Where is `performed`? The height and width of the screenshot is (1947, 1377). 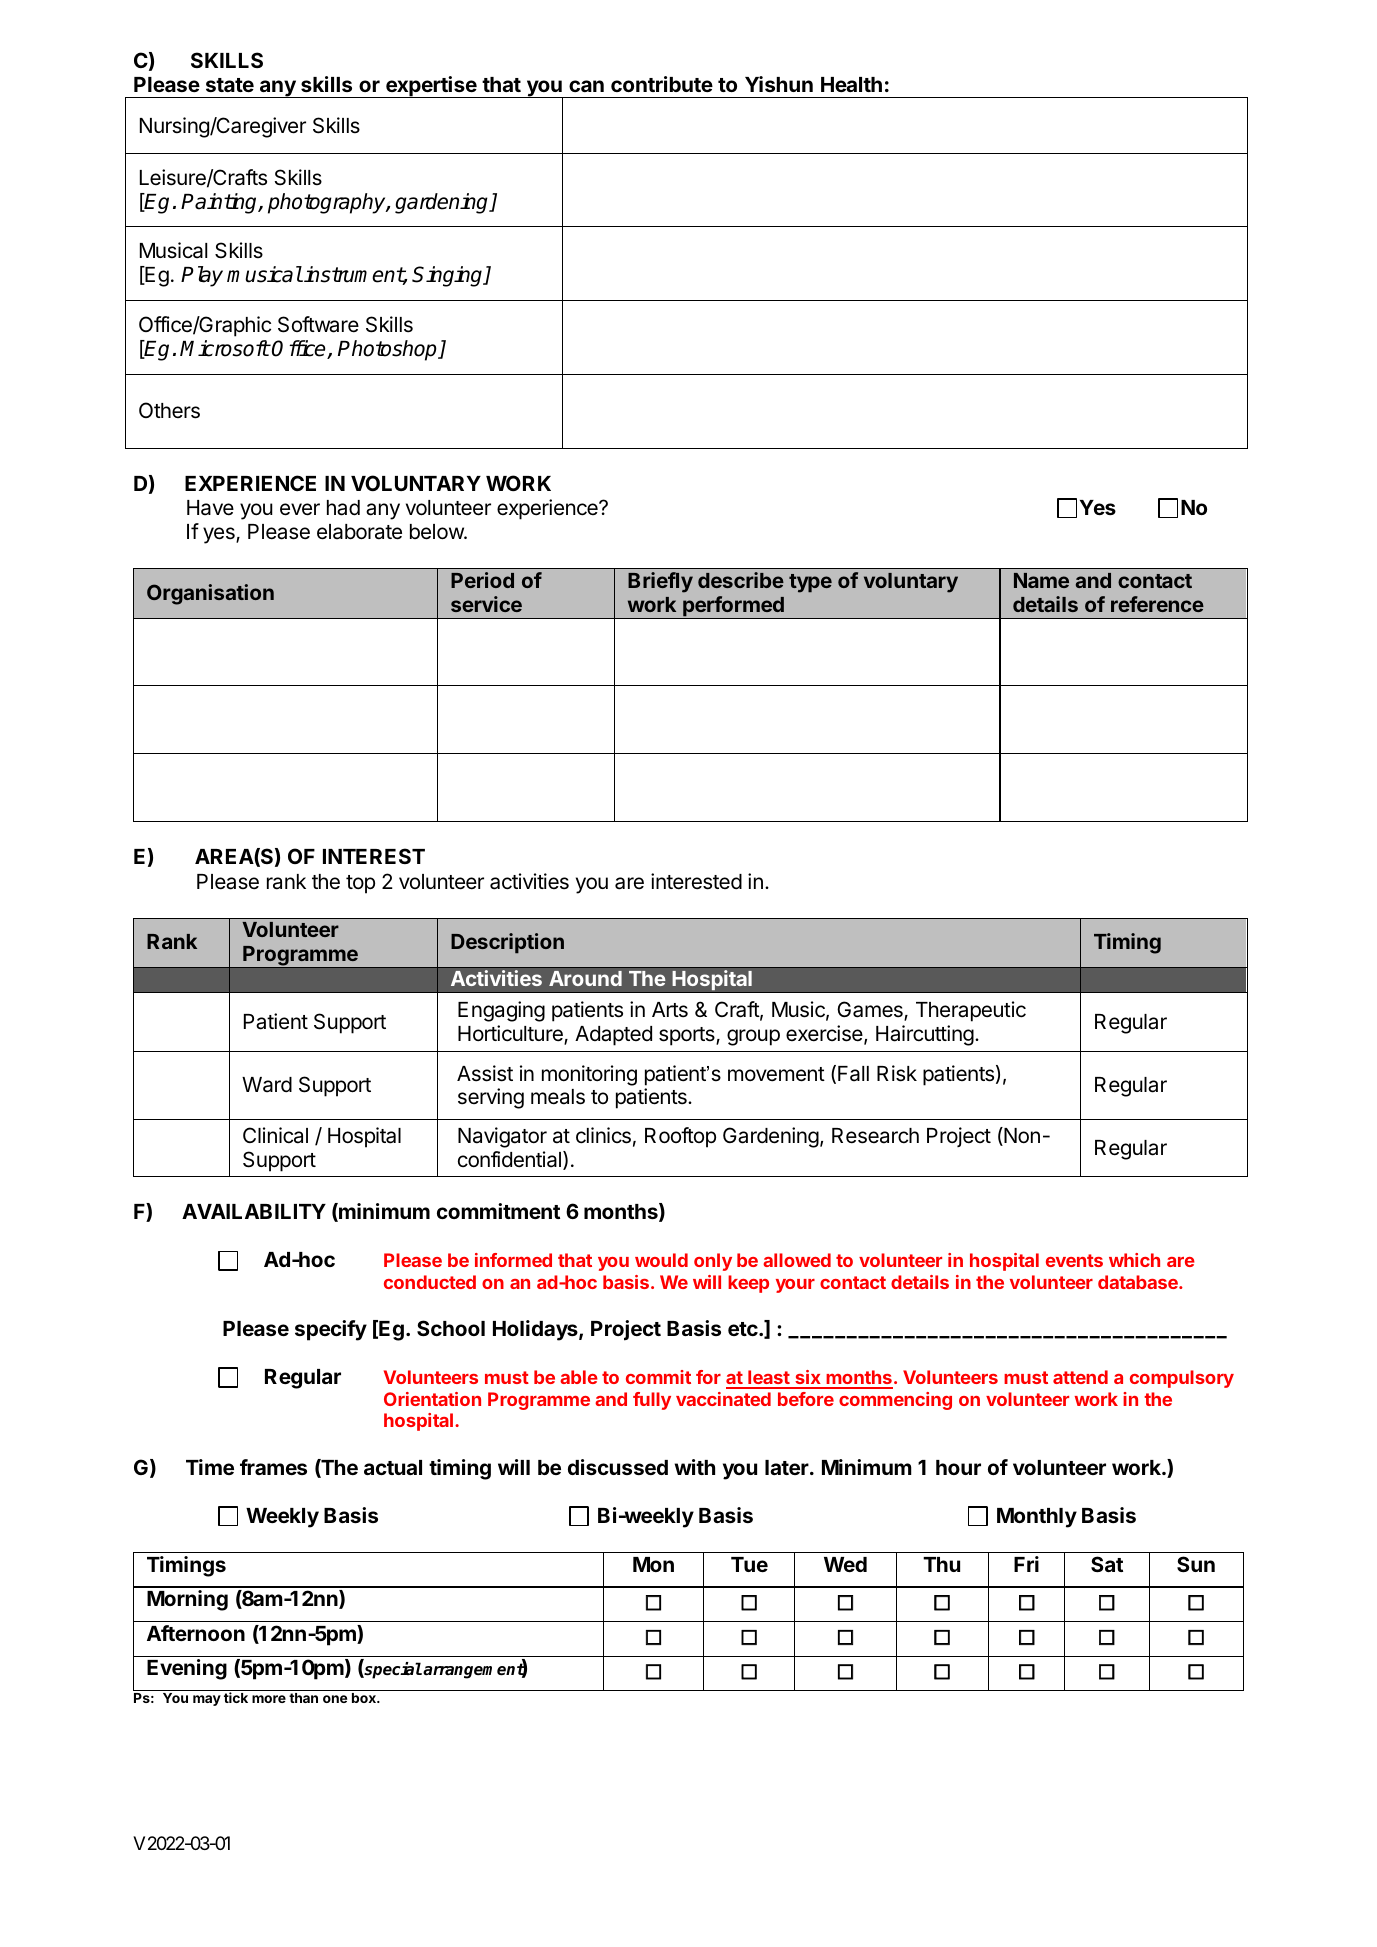 performed is located at coordinates (733, 607).
